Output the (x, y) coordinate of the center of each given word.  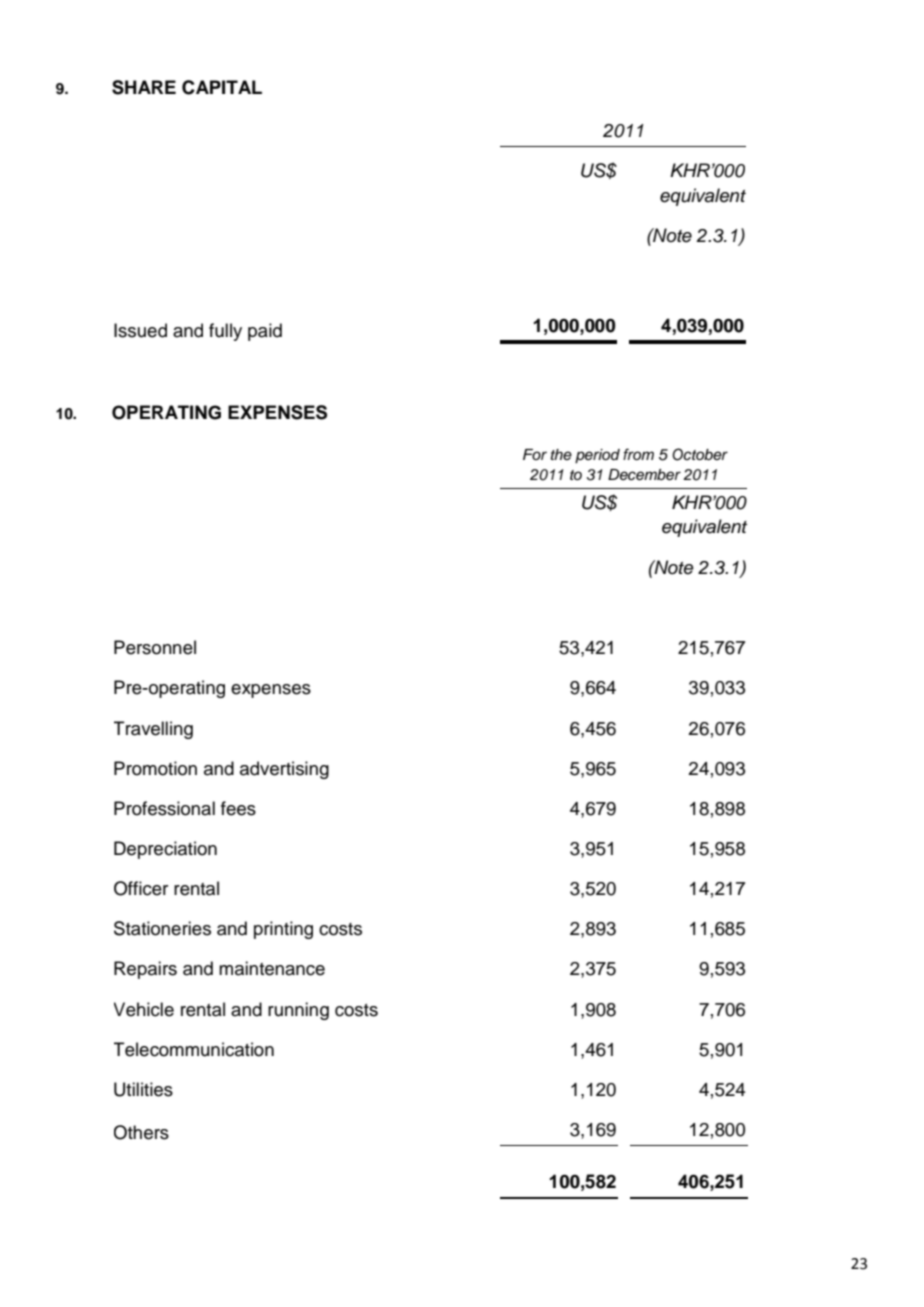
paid (265, 332)
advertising (284, 770)
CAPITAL (222, 87)
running (298, 1011)
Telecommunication (194, 1049)
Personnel (155, 647)
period (597, 456)
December (644, 475)
